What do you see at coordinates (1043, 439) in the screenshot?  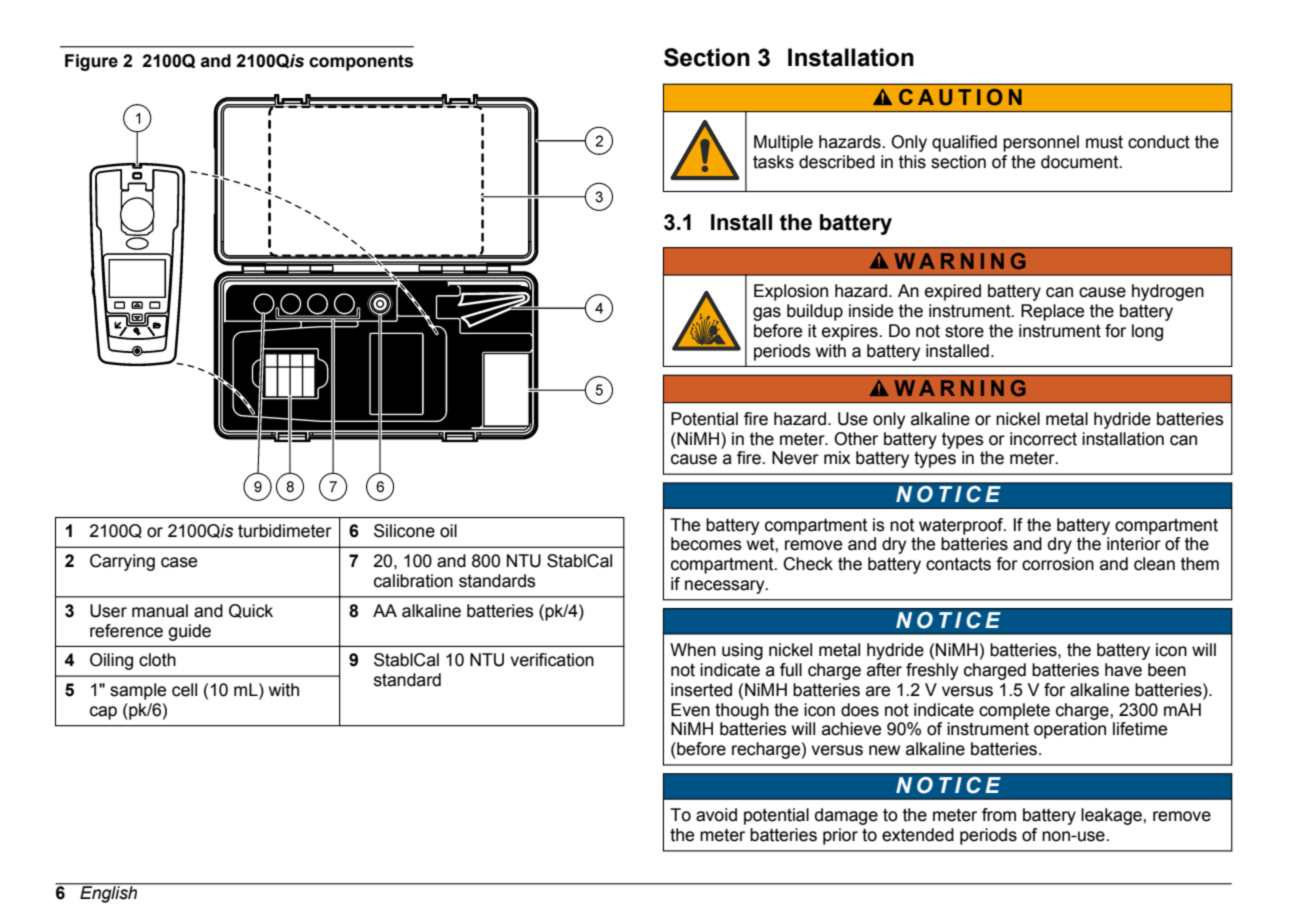 I see `incorrect` at bounding box center [1043, 439].
